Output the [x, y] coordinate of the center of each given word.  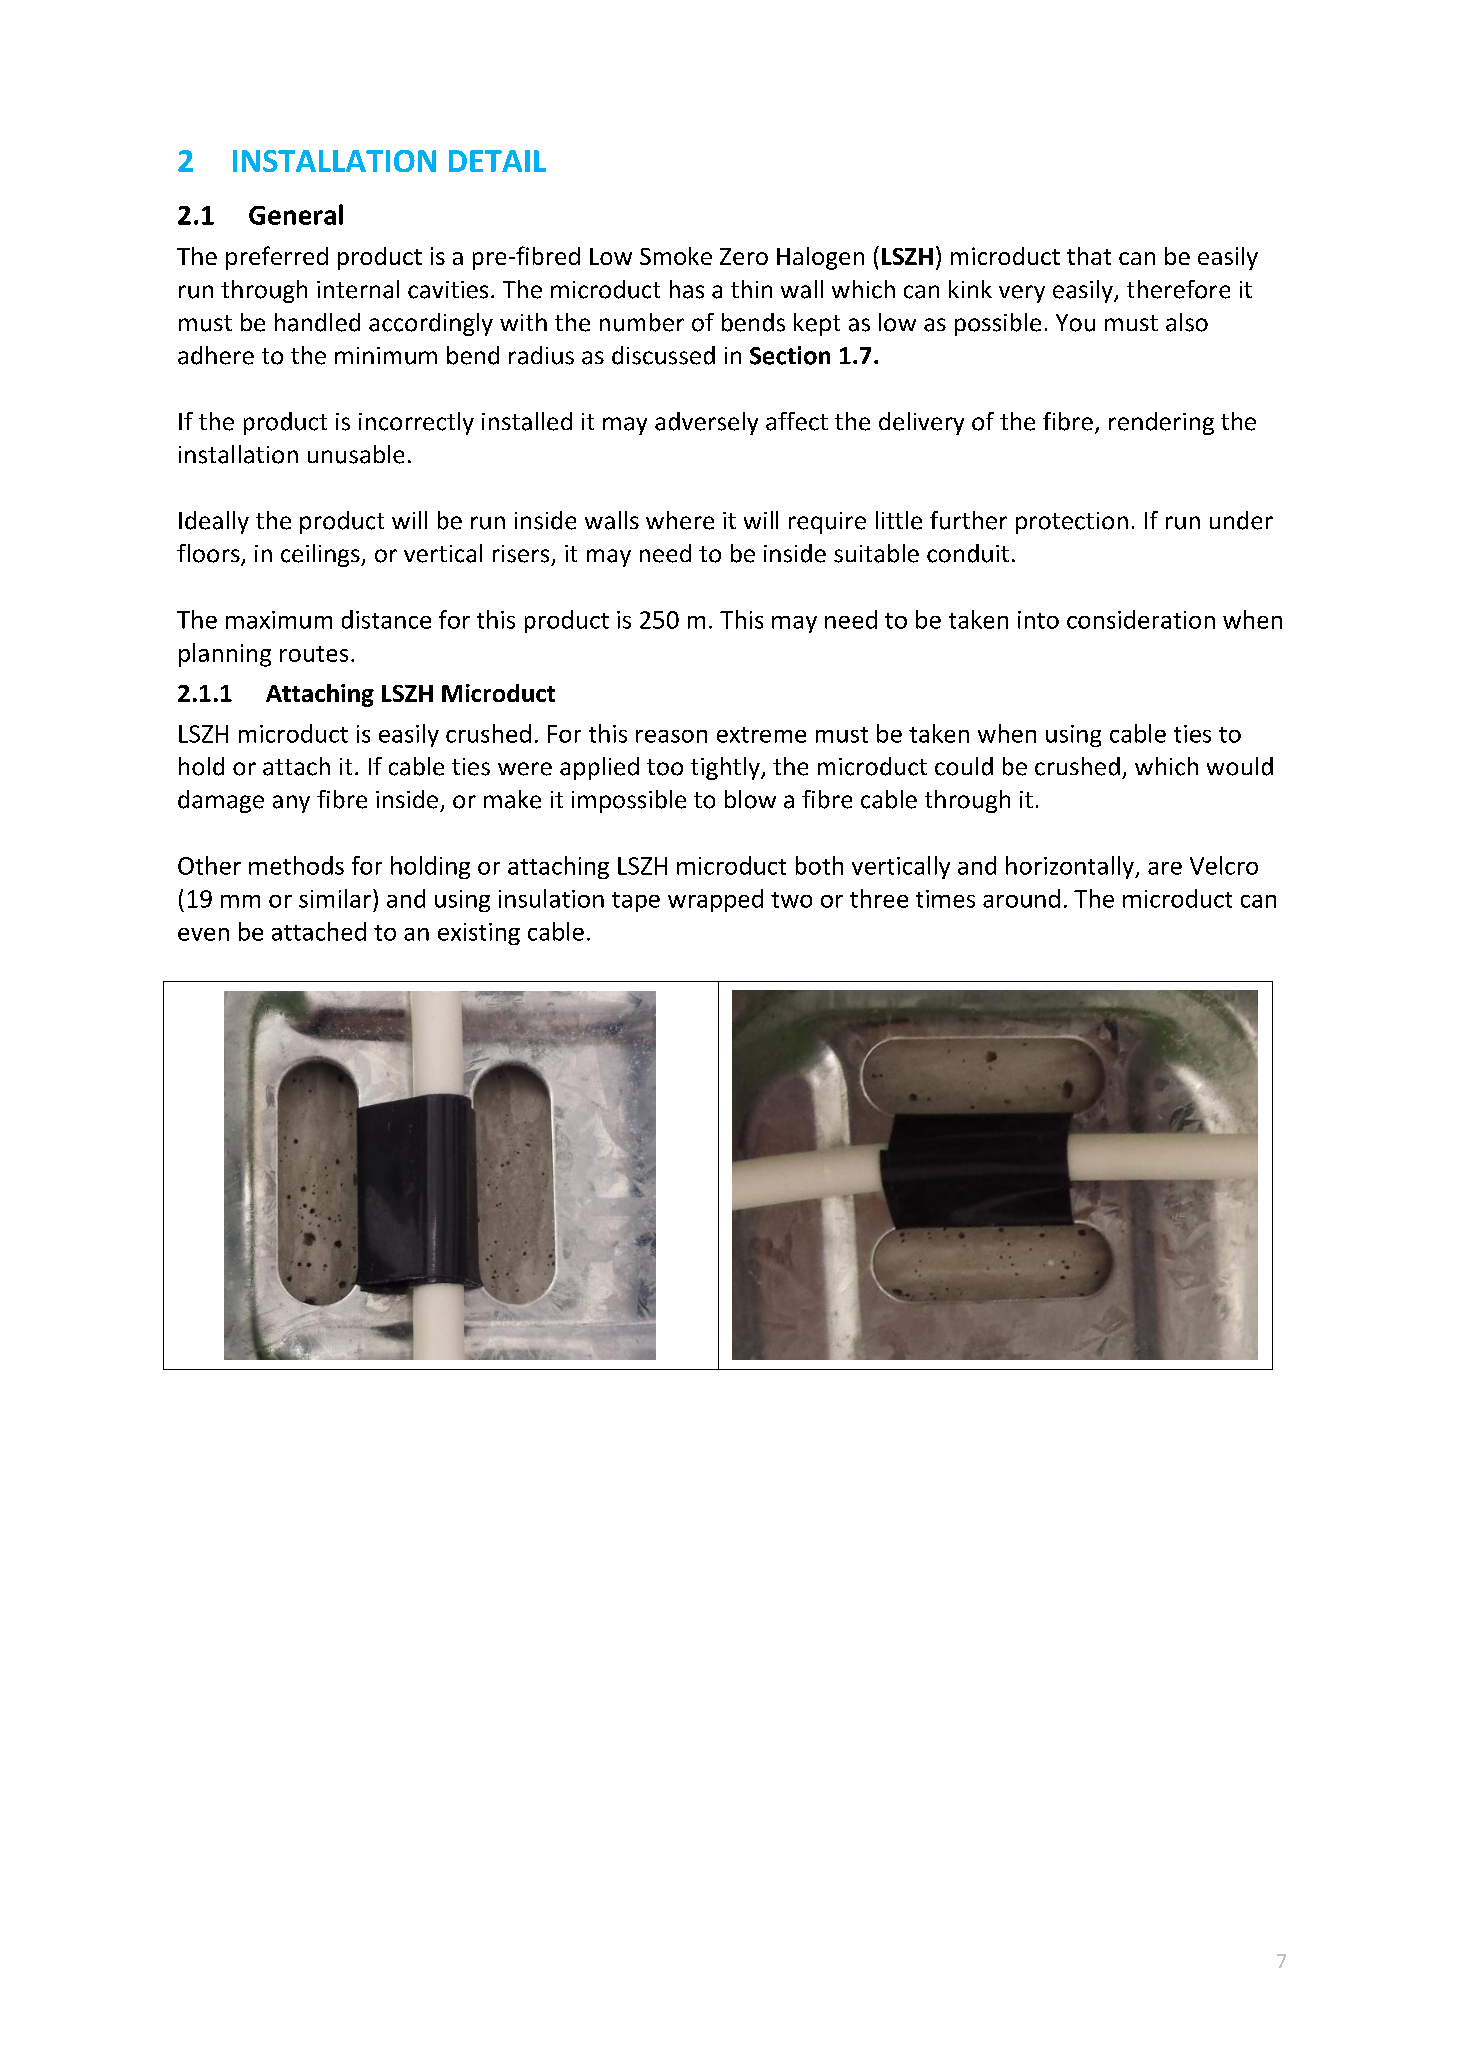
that [1089, 256]
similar [336, 898]
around [1021, 898]
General [296, 214]
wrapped [715, 900]
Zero [744, 256]
